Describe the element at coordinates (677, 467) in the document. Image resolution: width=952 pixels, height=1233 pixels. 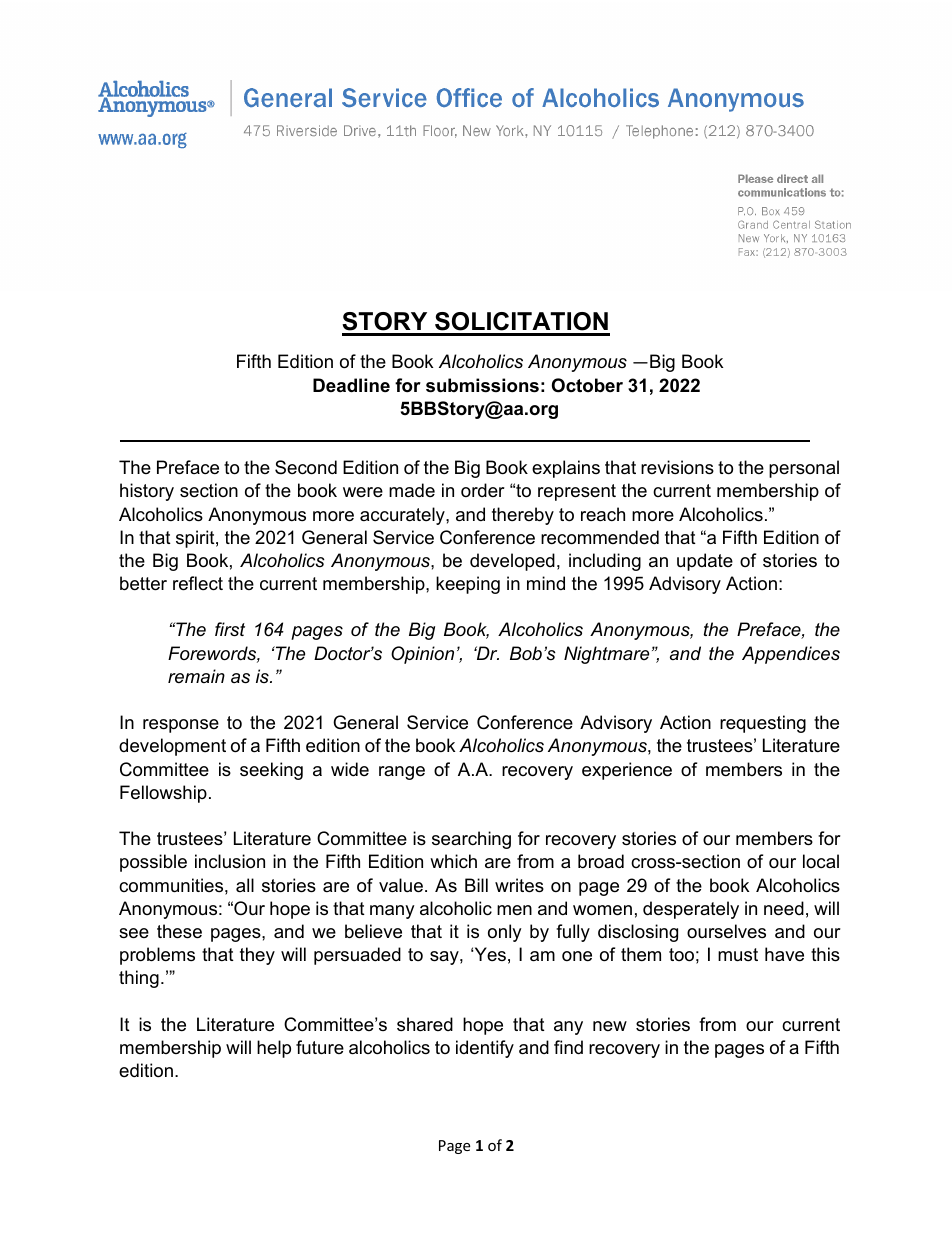
I see `revisions` at that location.
